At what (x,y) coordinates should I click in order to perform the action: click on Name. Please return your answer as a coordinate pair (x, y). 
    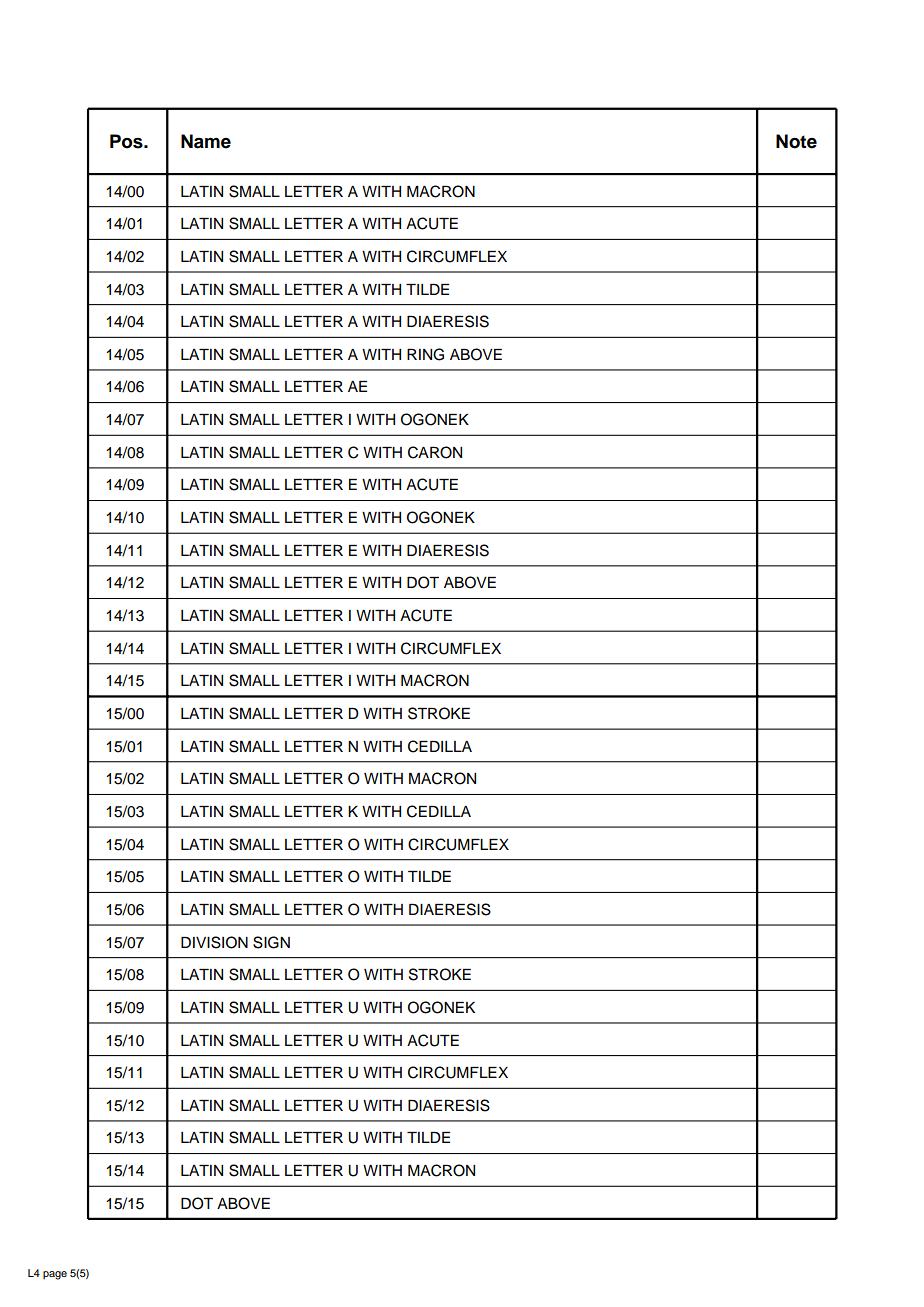
    Looking at the image, I should click on (206, 141).
